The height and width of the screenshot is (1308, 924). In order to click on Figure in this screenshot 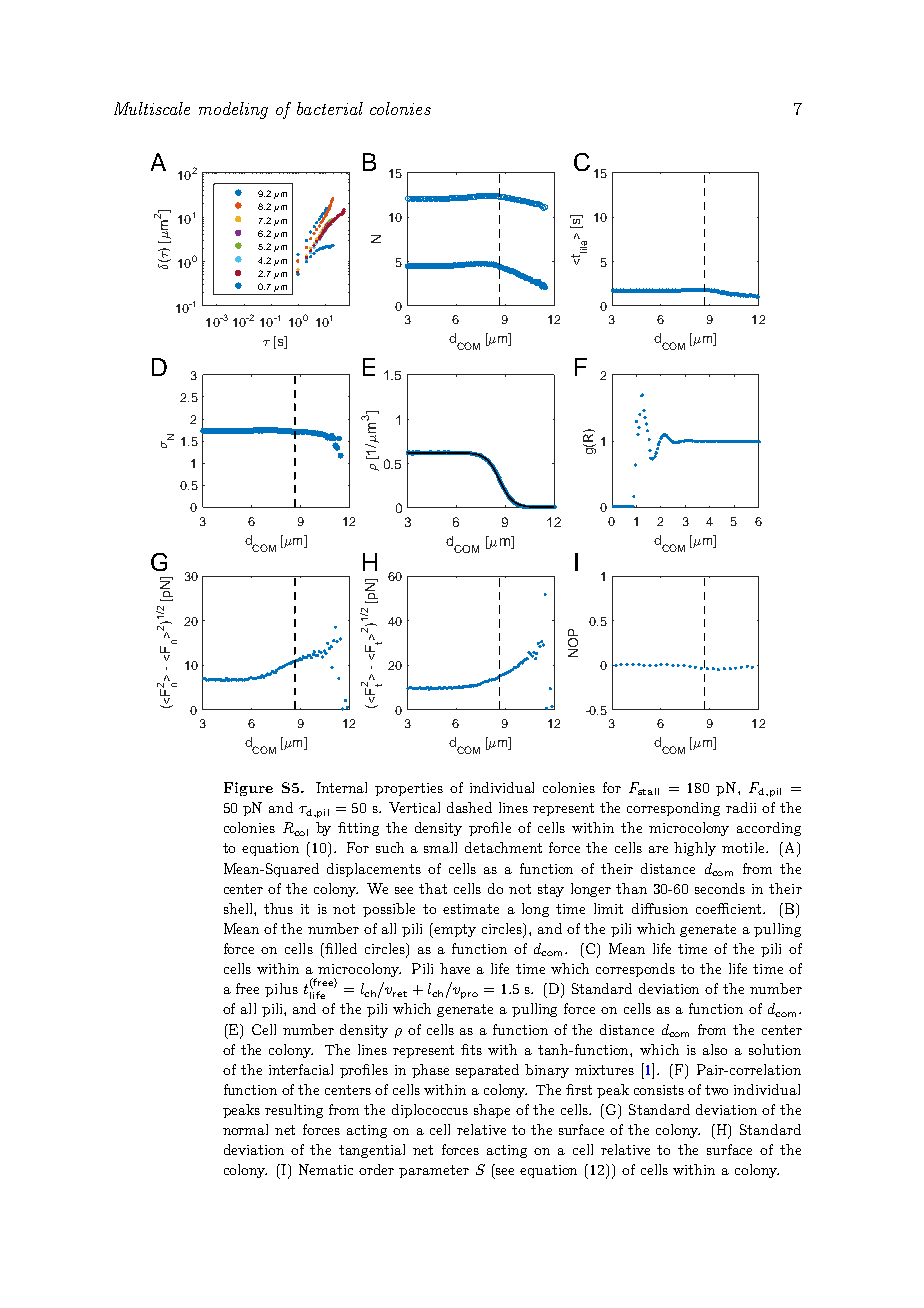, I will do `click(248, 789)`.
